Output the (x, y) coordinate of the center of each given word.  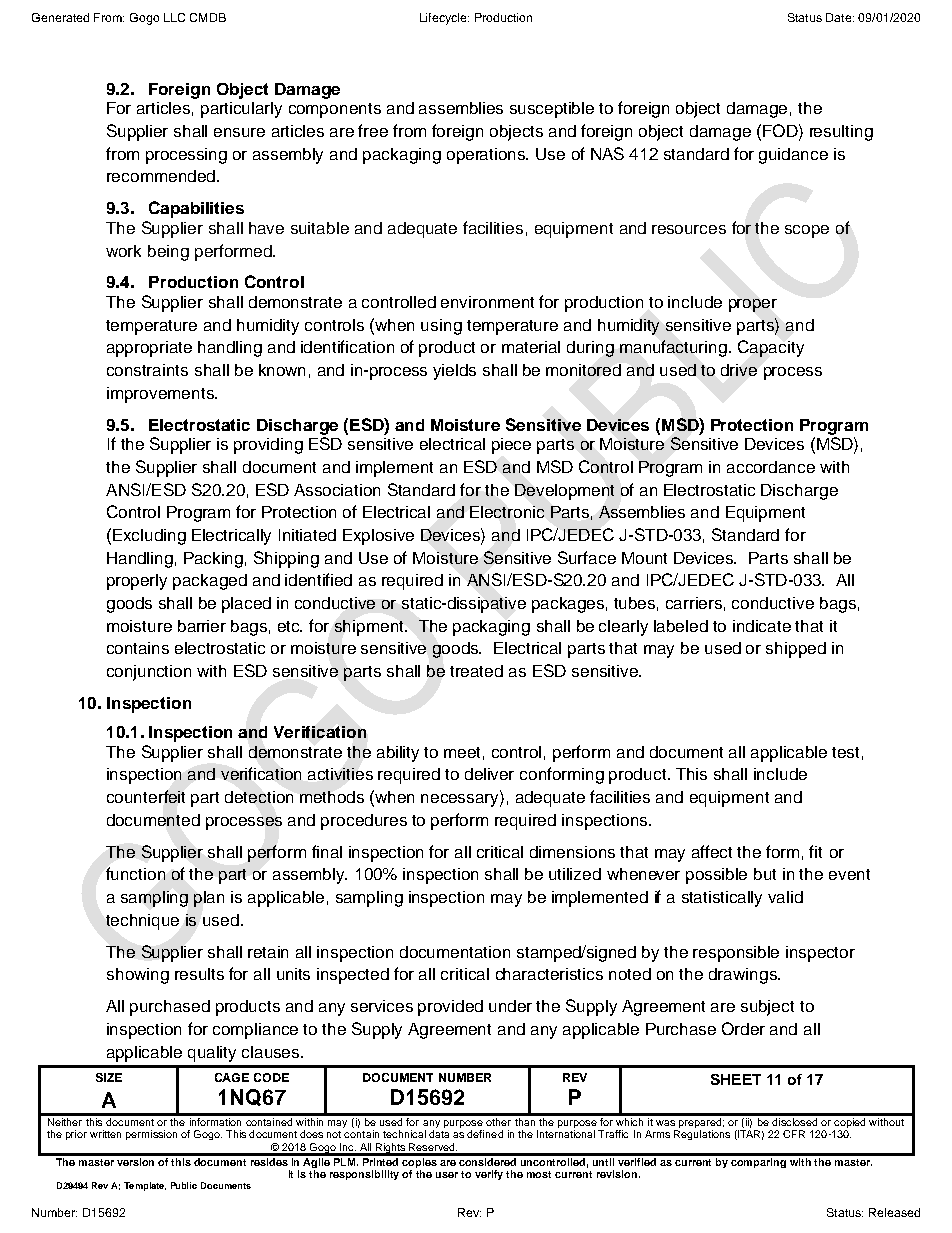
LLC (174, 17)
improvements (161, 395)
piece (511, 446)
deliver (489, 774)
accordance (771, 467)
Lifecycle (444, 19)
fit (815, 851)
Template (145, 1186)
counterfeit (146, 796)
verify (489, 1175)
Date (840, 17)
